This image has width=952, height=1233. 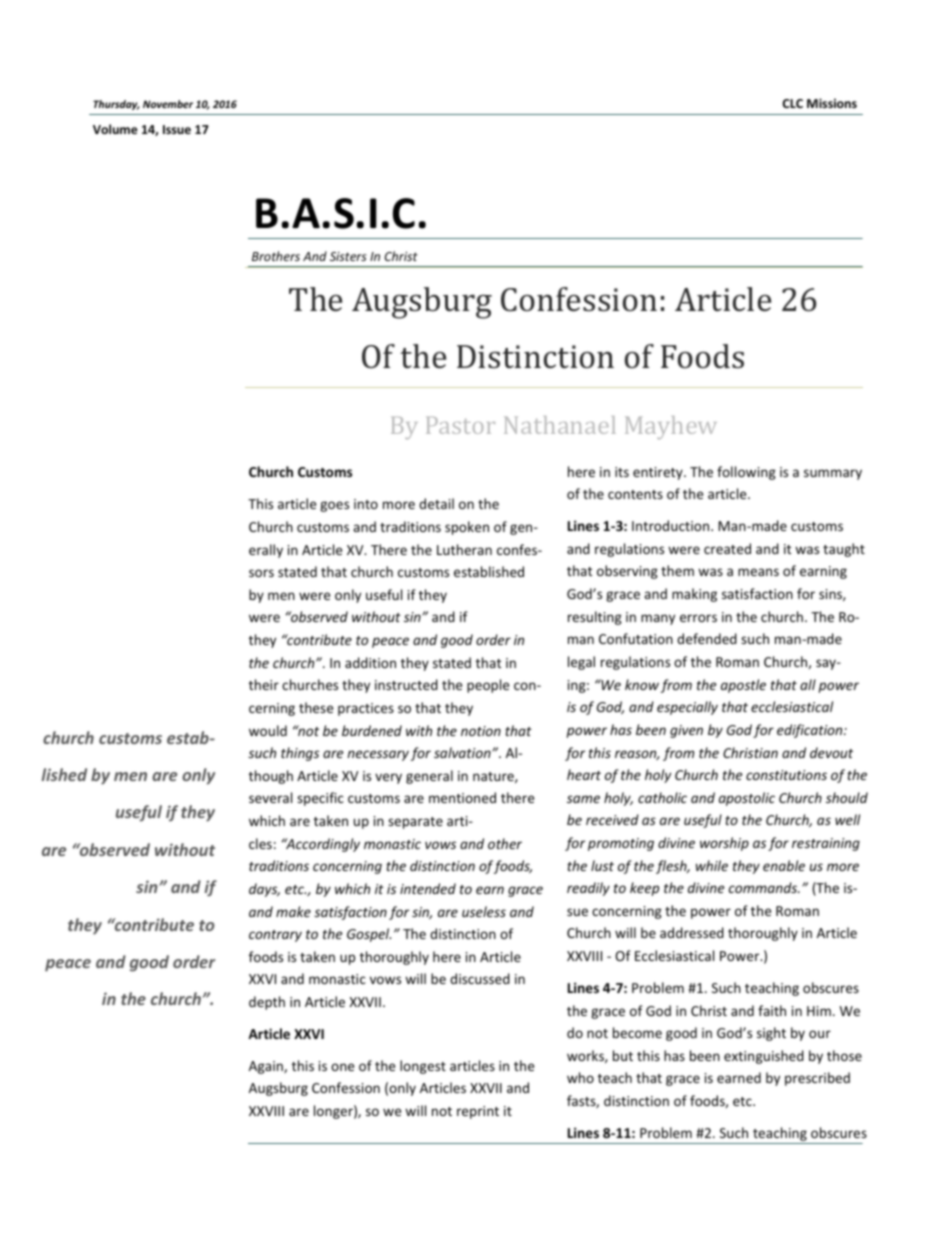 What do you see at coordinates (724, 844) in the image?
I see `worship` at bounding box center [724, 844].
